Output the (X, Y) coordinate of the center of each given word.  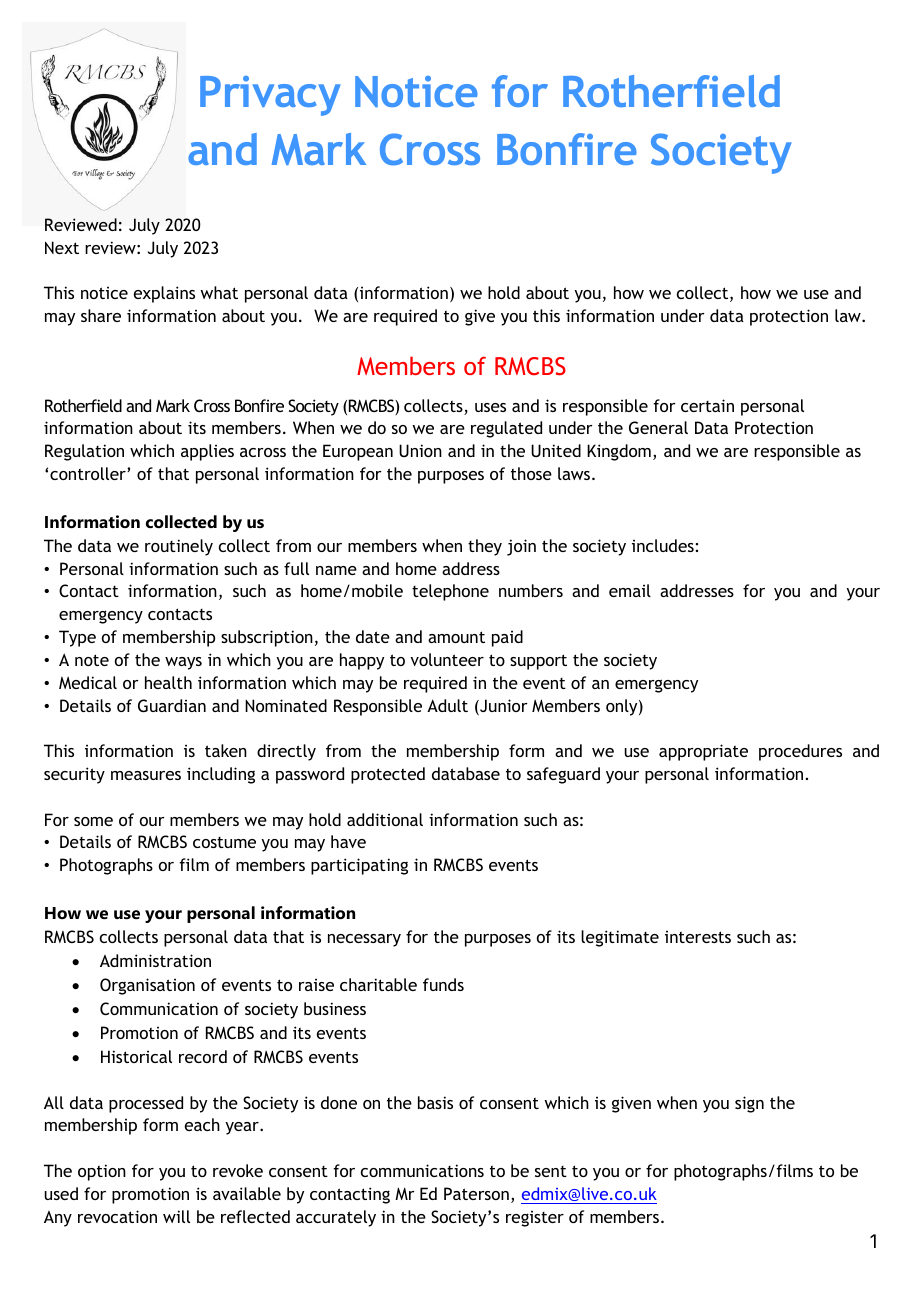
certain (707, 405)
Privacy (270, 96)
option (102, 1172)
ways (183, 663)
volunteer (447, 659)
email (630, 590)
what (219, 292)
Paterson (476, 1193)
